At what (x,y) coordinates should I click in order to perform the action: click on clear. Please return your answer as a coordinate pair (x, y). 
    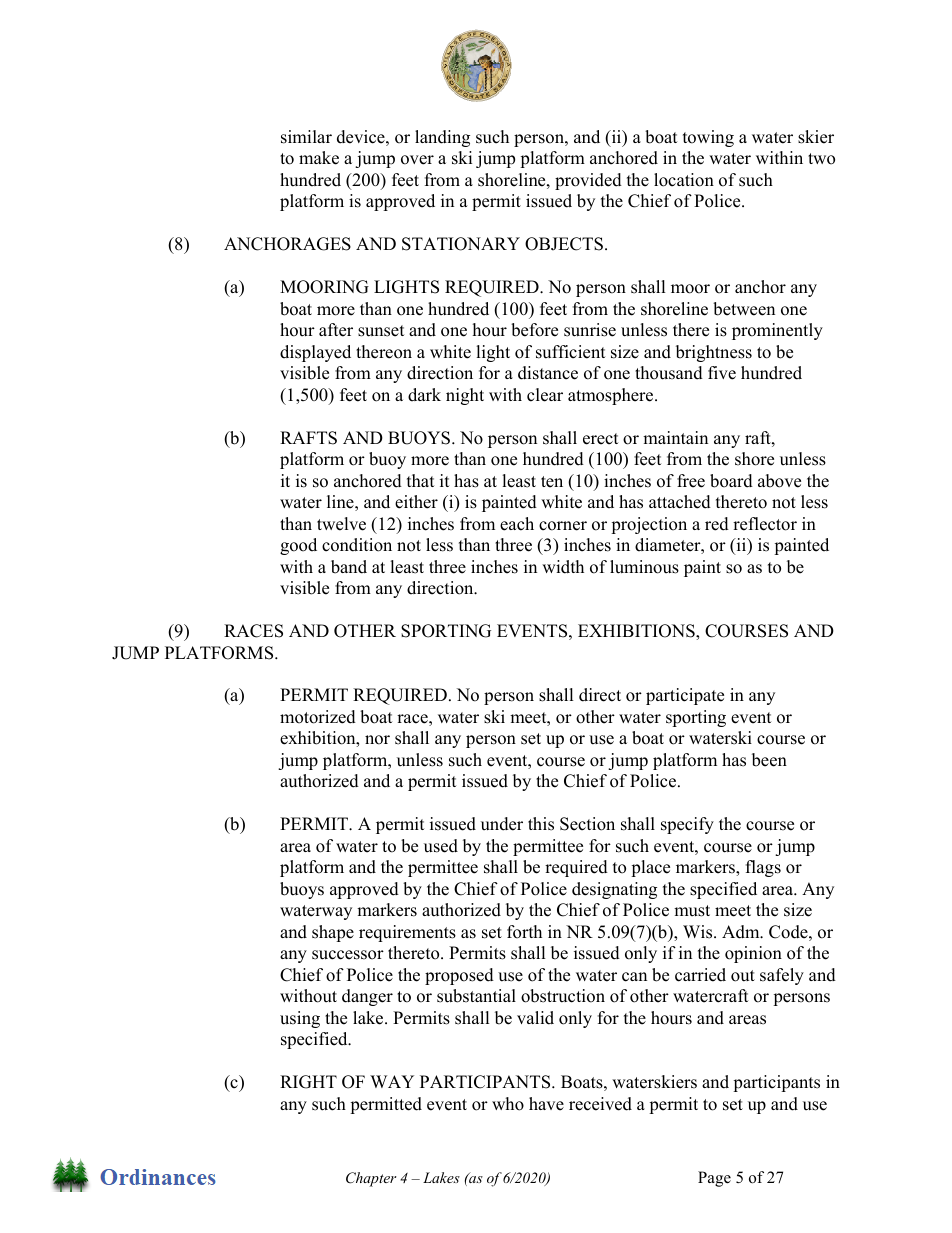
    Looking at the image, I should click on (545, 395).
